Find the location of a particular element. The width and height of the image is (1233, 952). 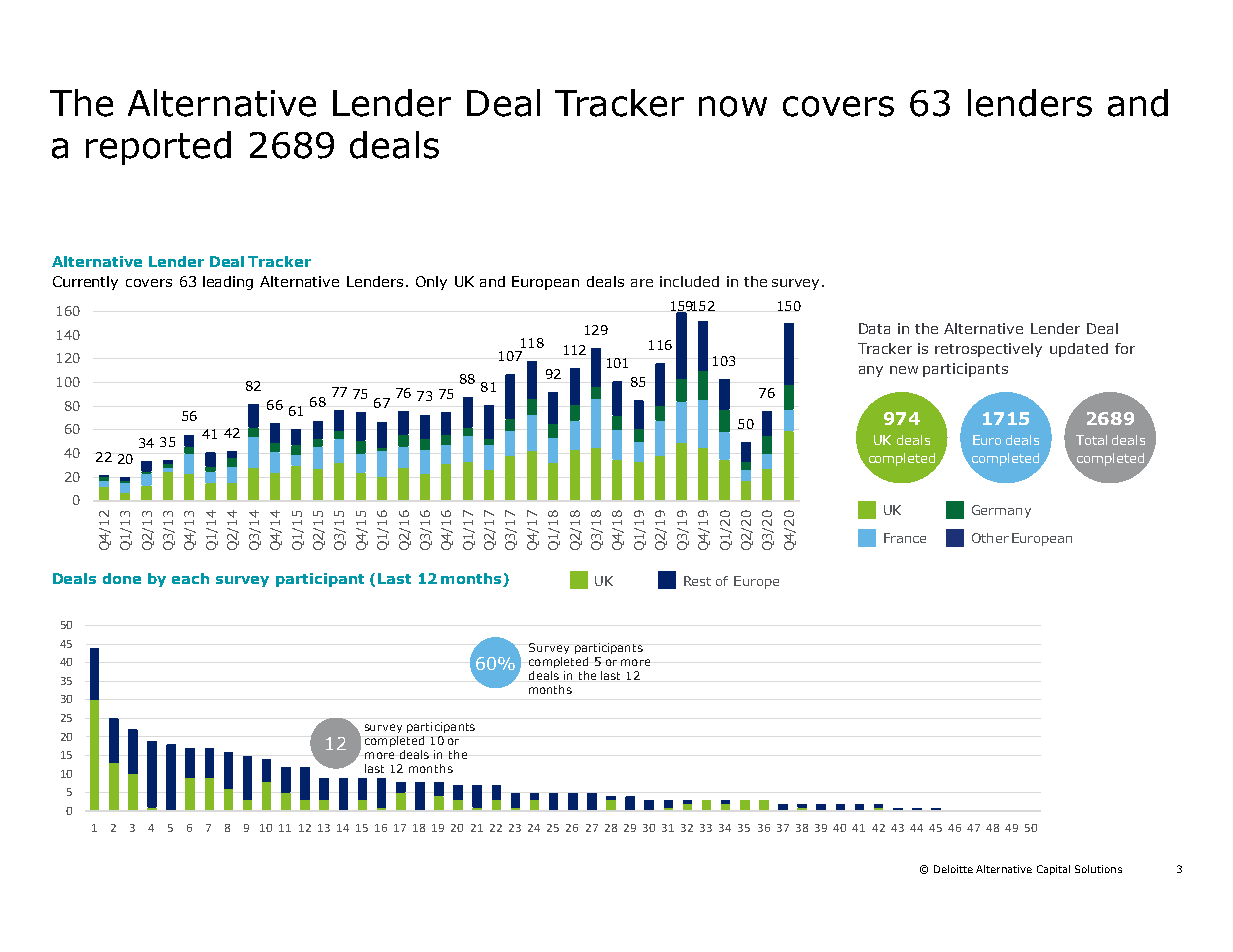

retrospectively is located at coordinates (988, 350).
